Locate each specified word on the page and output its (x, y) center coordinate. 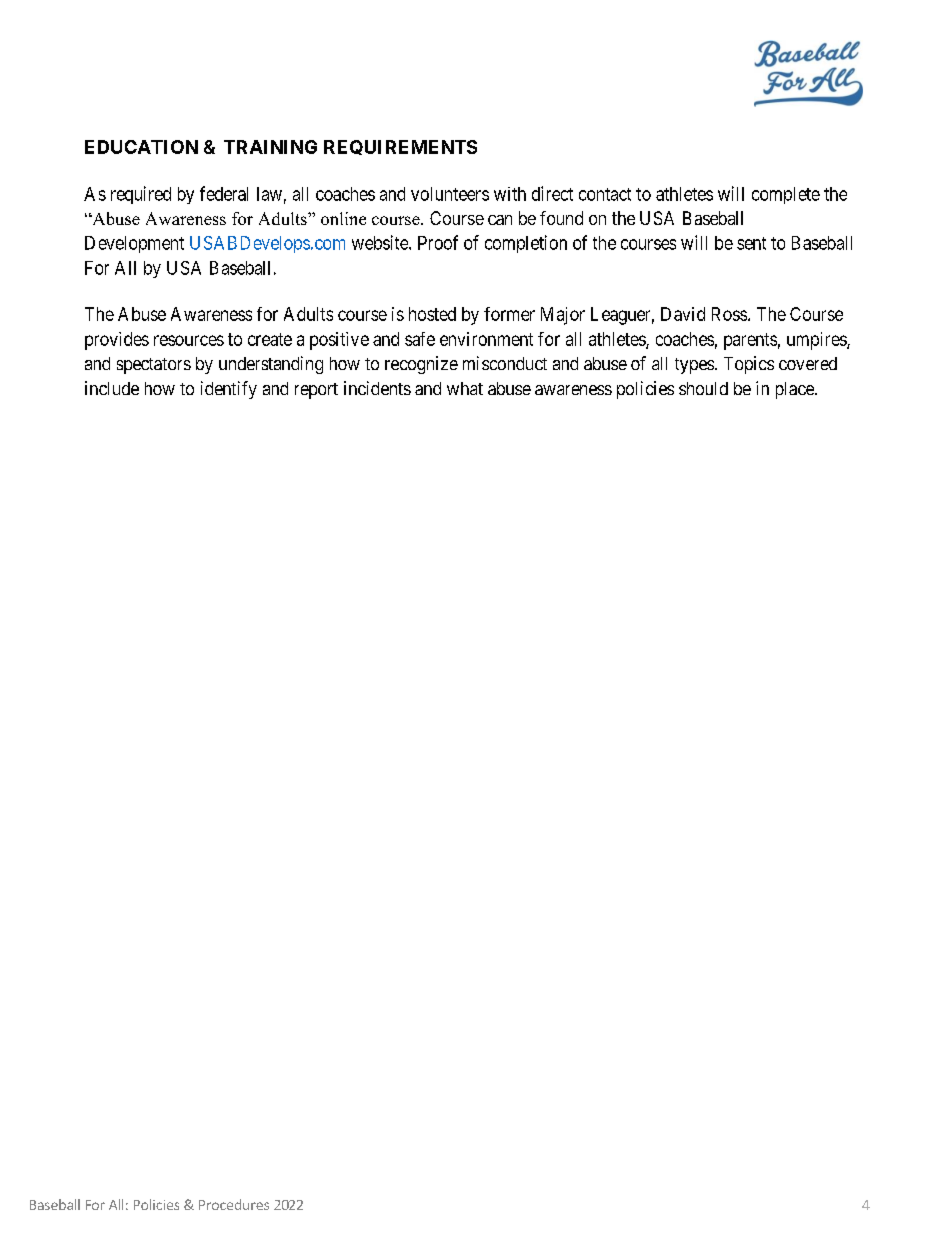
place (796, 390)
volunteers (450, 194)
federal (224, 193)
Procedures (234, 1204)
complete (786, 195)
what (465, 388)
